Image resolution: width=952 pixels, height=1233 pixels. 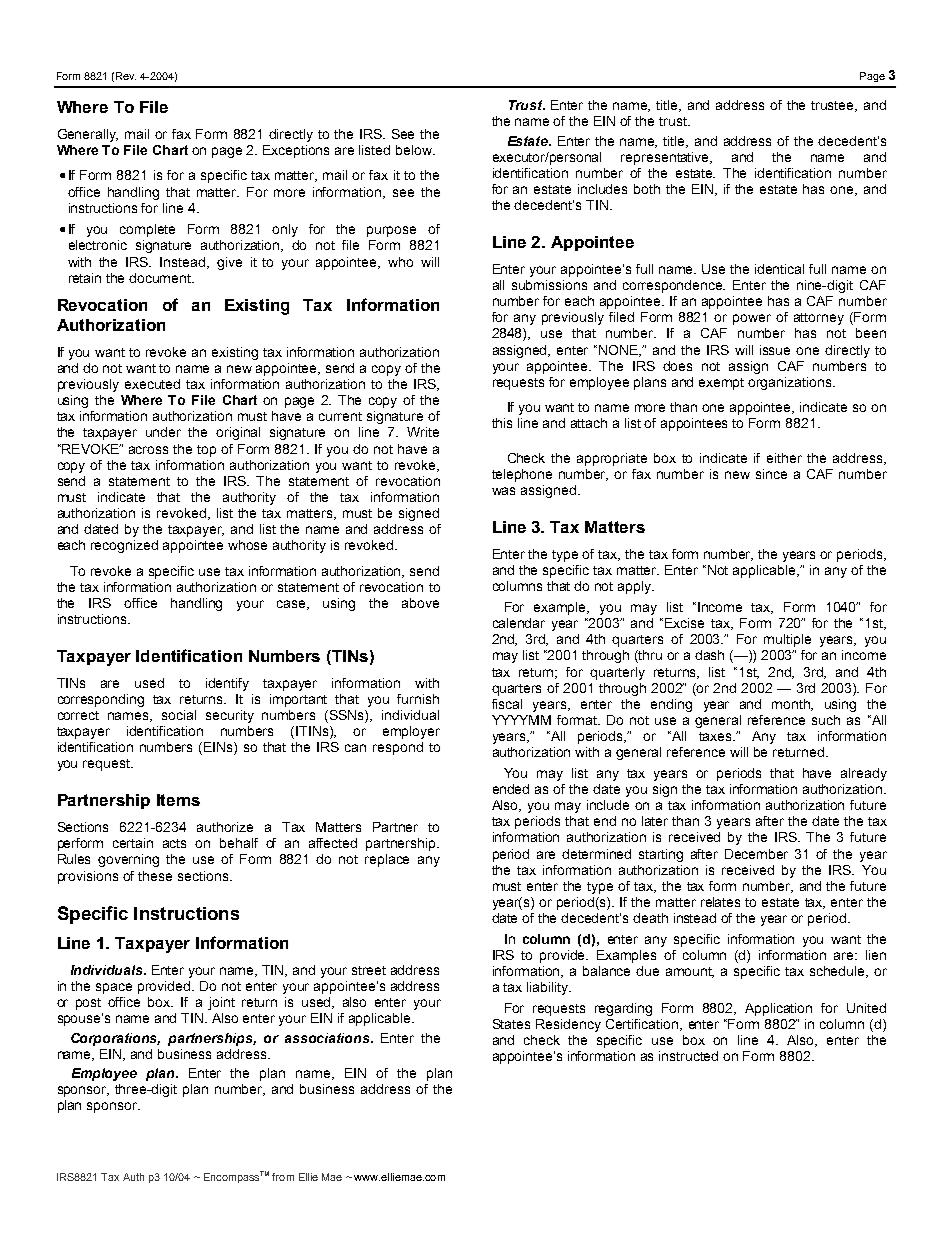 What do you see at coordinates (147, 230) in the image?
I see `complete` at bounding box center [147, 230].
